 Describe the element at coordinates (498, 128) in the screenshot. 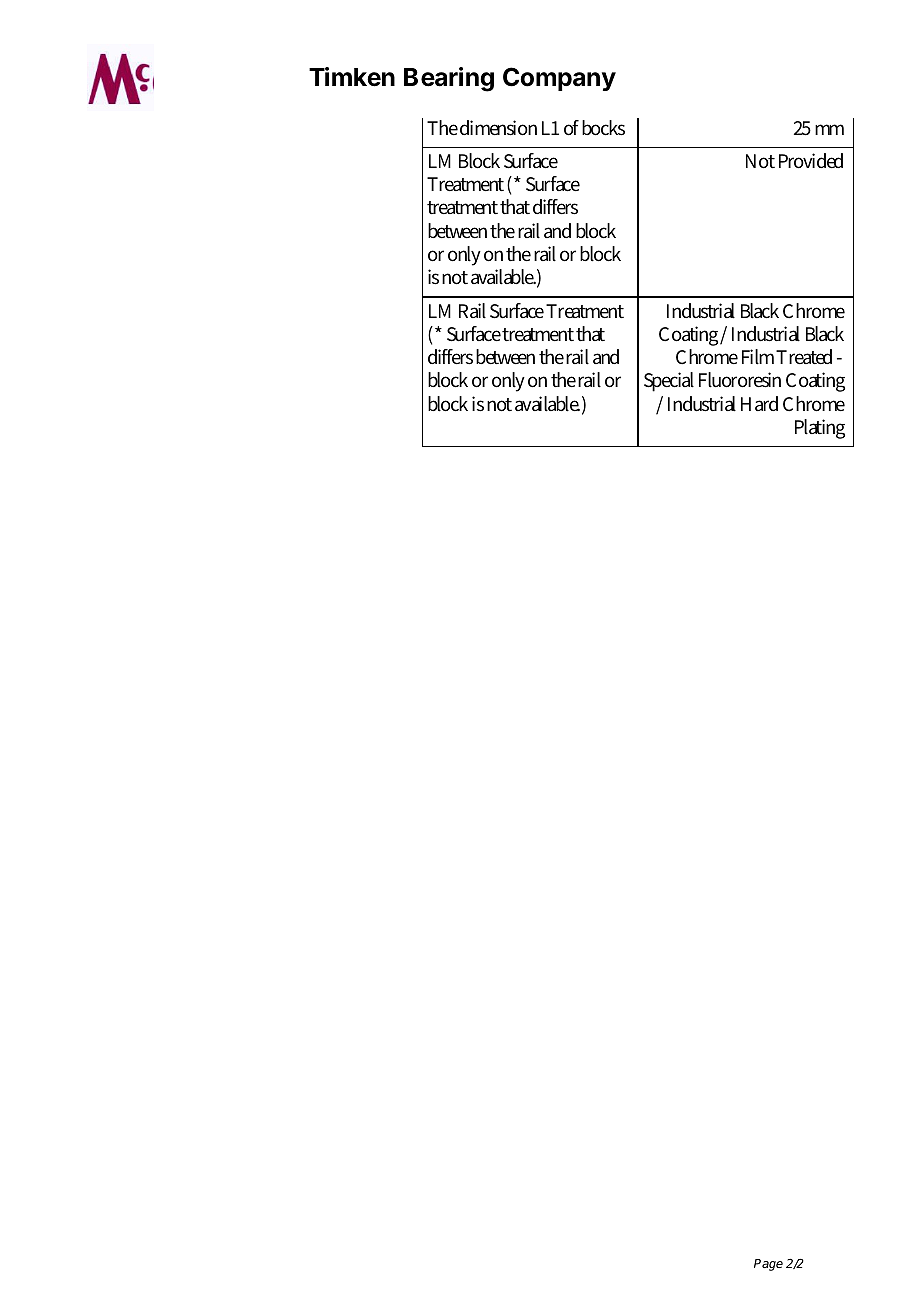

I see `dimension` at that location.
